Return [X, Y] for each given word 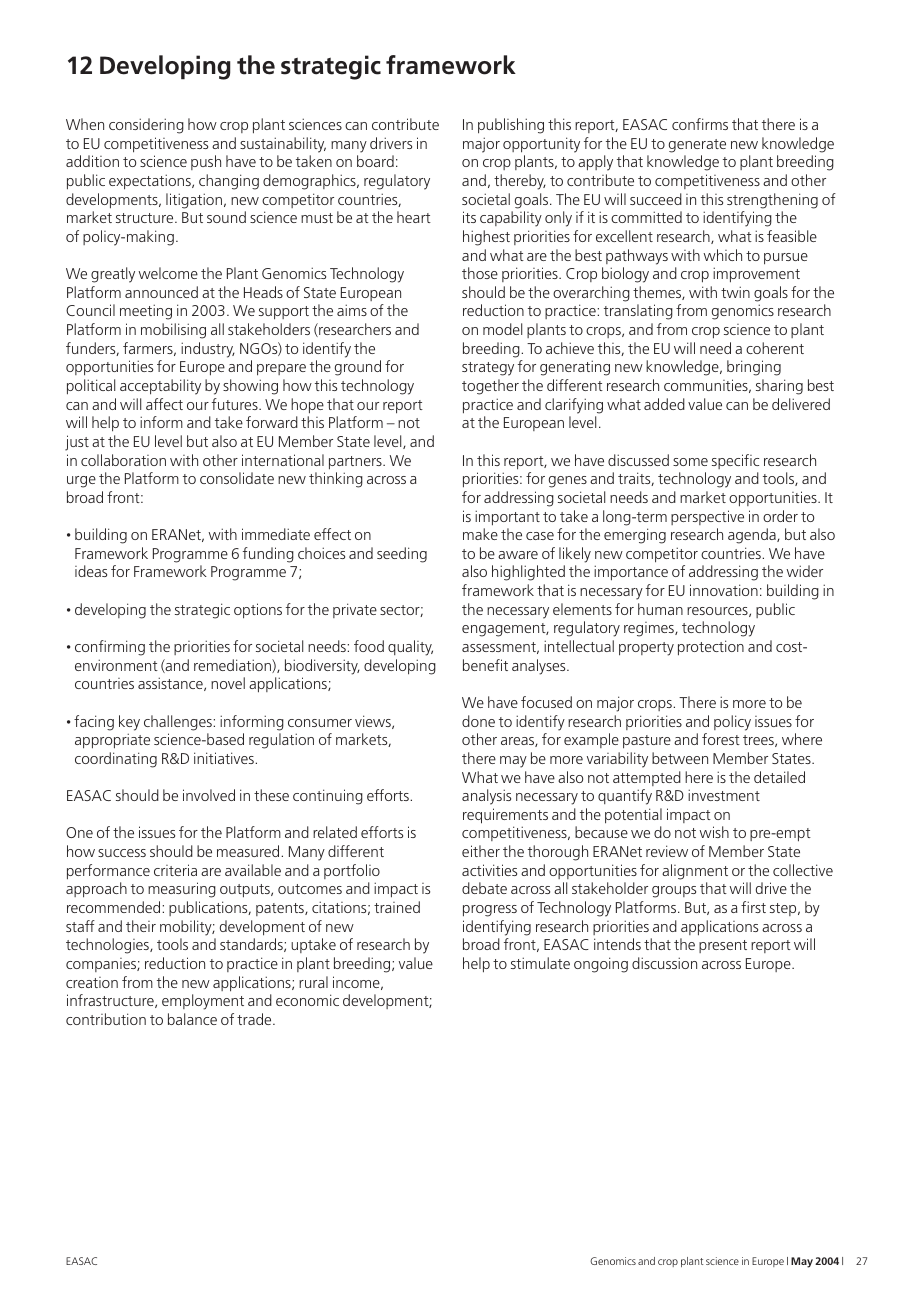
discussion [664, 963]
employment [203, 1002]
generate [697, 146]
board [375, 161]
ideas [91, 571]
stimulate [540, 963]
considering [146, 126]
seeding [402, 555]
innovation [724, 590]
